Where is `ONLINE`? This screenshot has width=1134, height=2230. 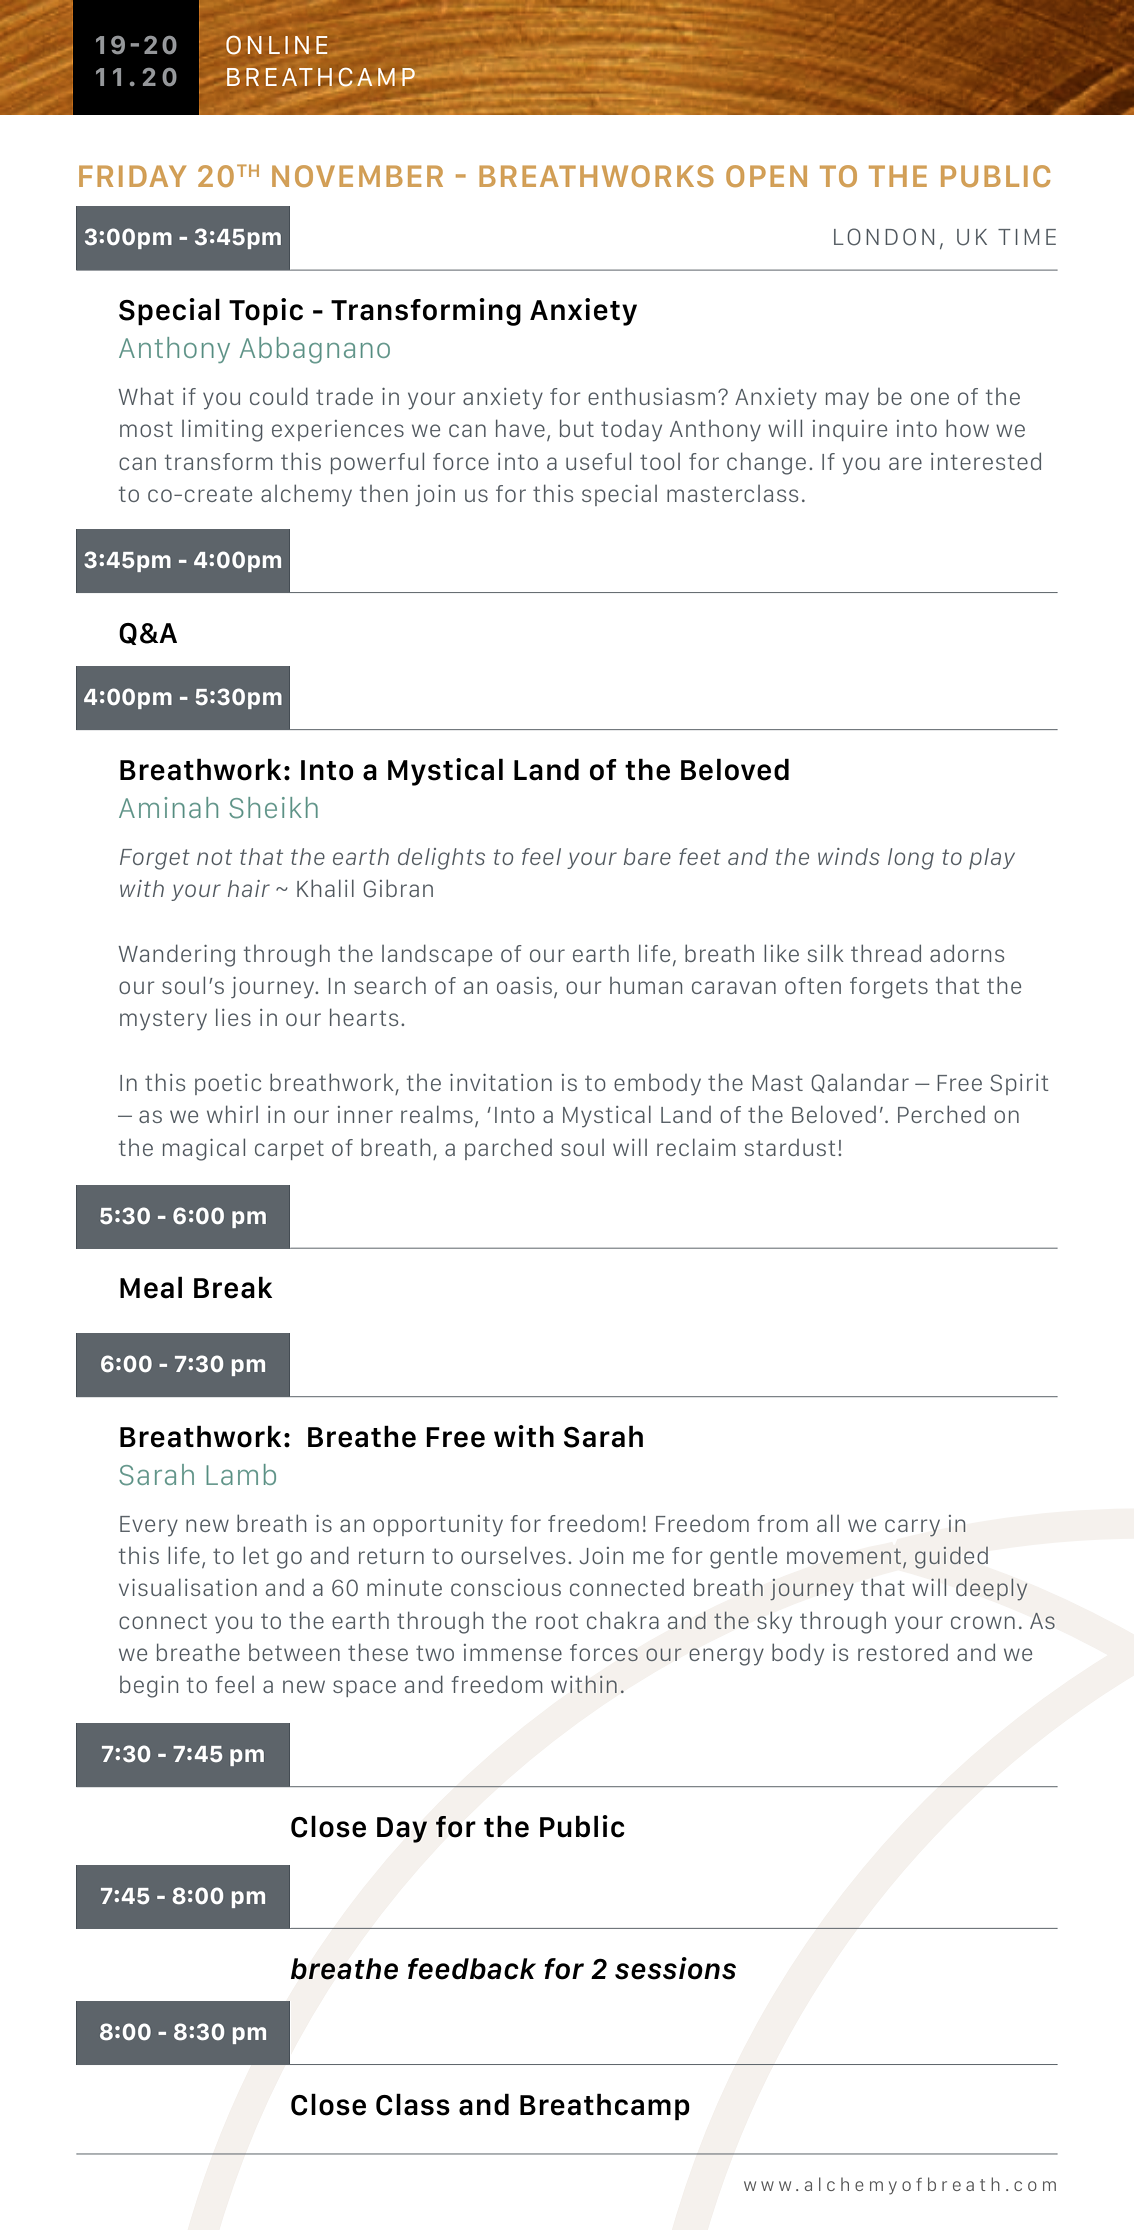
ONLINE is located at coordinates (277, 45).
